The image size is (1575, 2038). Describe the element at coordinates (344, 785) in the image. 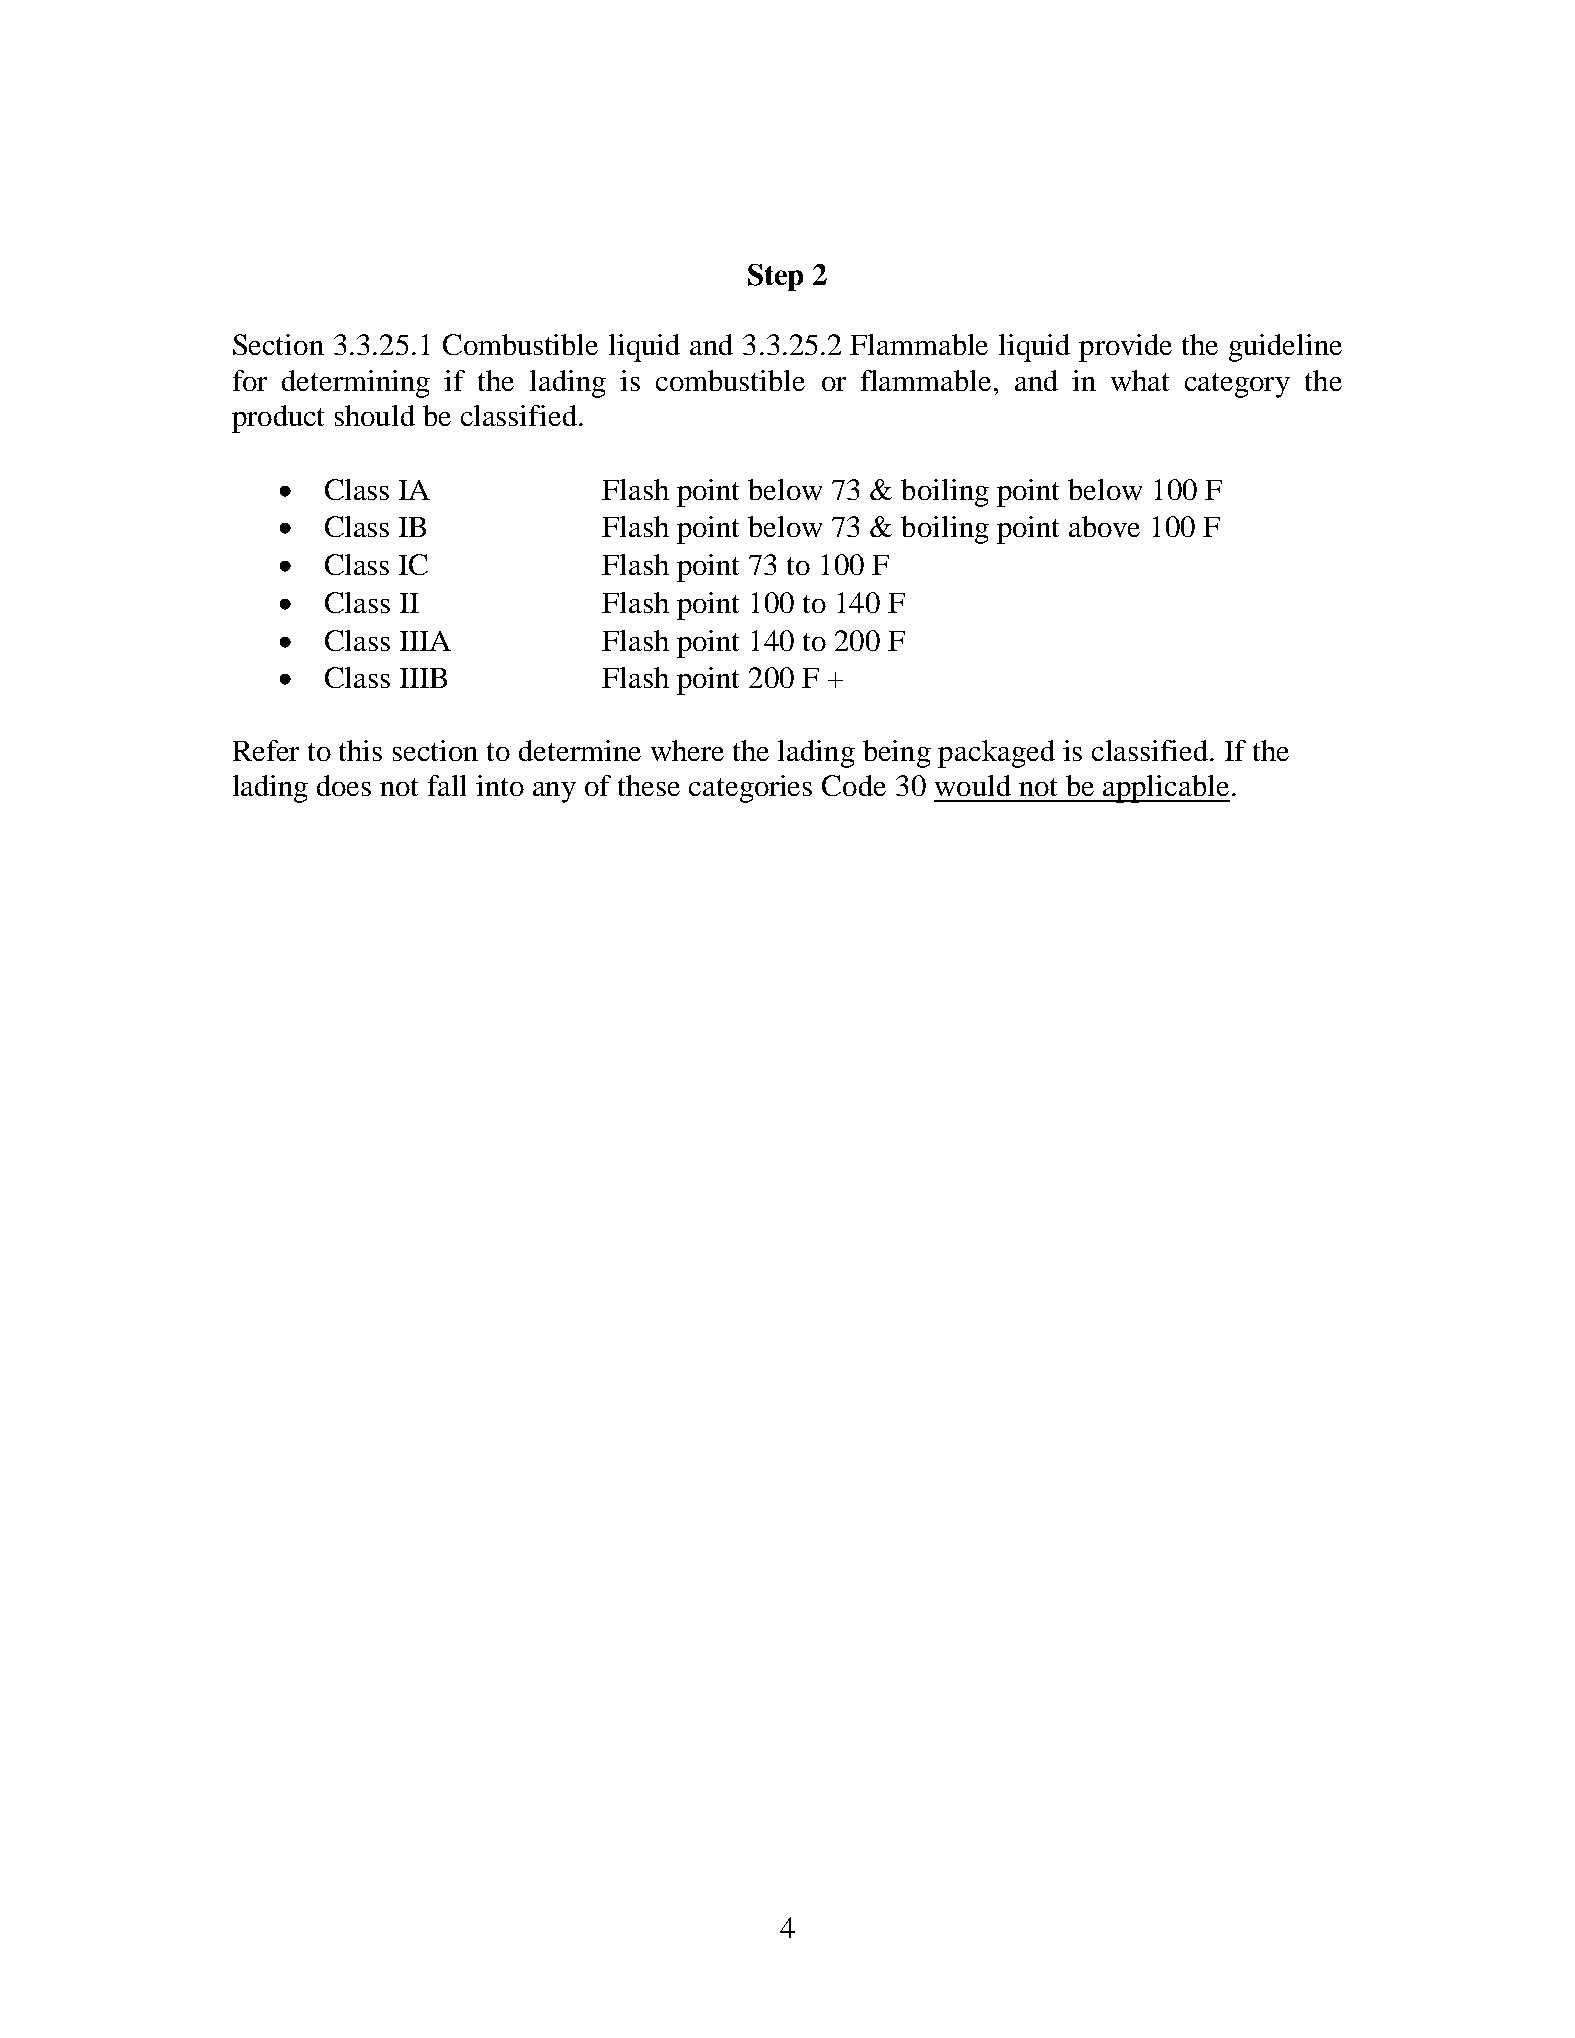

I see `does` at that location.
